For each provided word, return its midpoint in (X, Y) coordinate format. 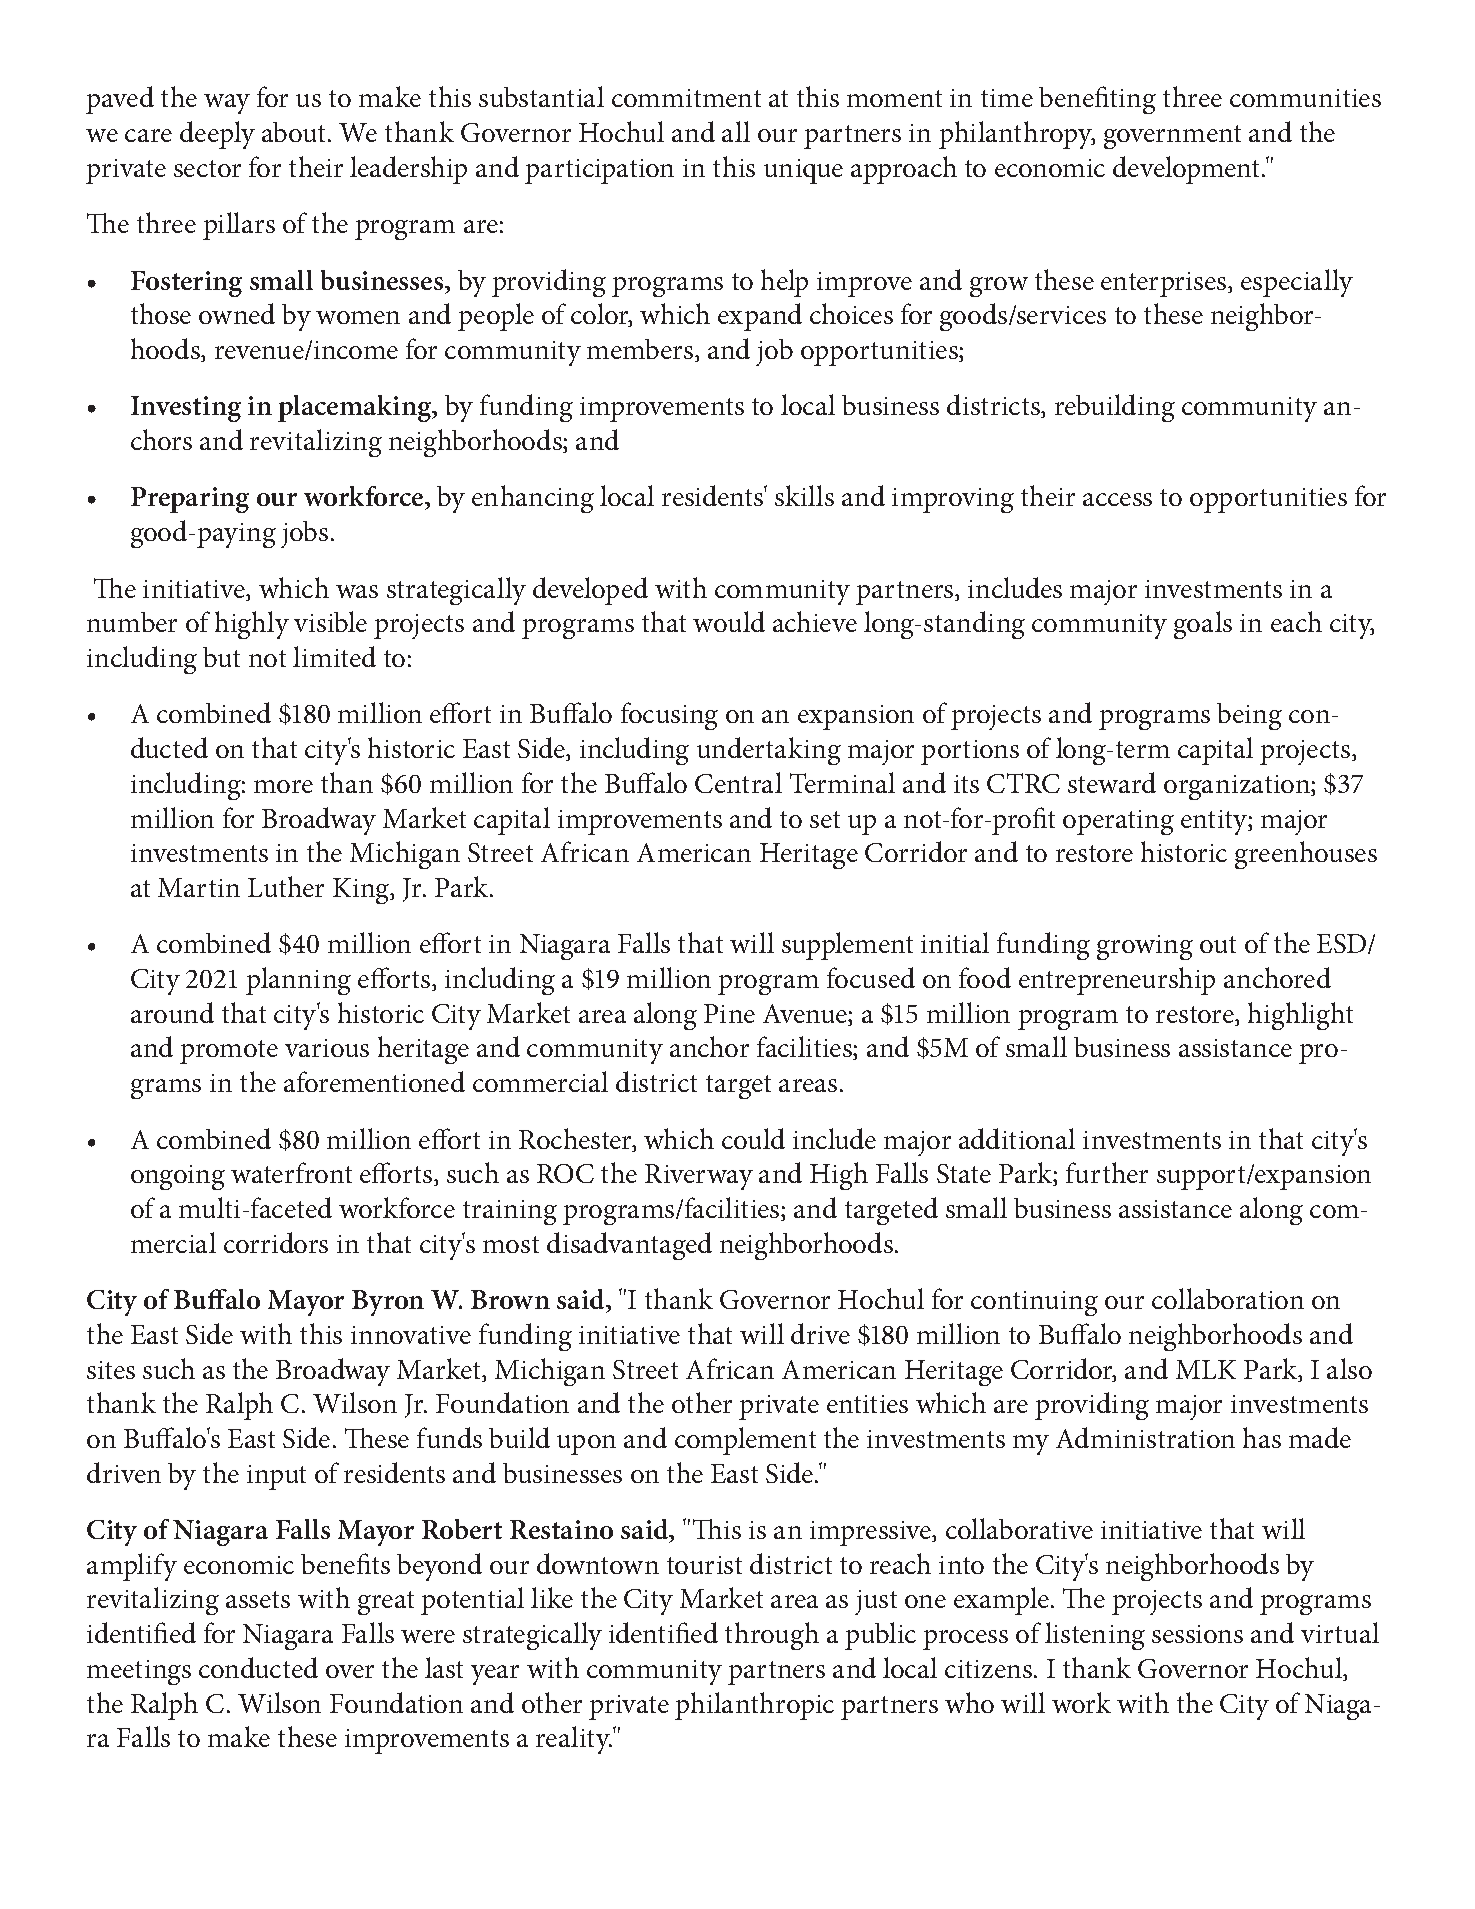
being (1249, 716)
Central (738, 782)
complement (745, 1441)
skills (804, 495)
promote (229, 1052)
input (276, 1477)
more (283, 786)
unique (803, 171)
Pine (729, 1013)
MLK (1206, 1369)
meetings (139, 1672)
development (1188, 170)
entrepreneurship (1117, 981)
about (295, 132)
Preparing (190, 500)
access (1117, 499)
